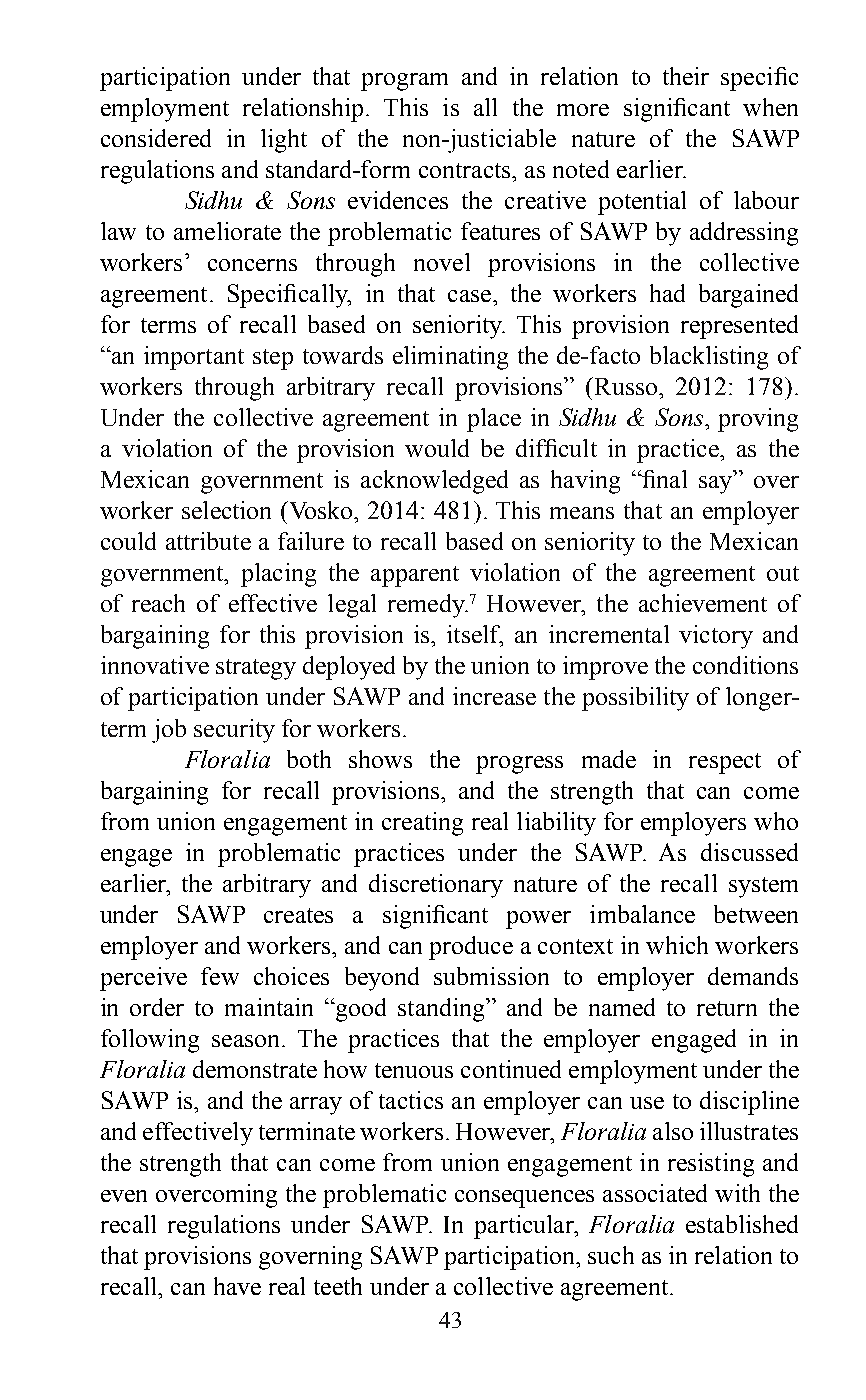  Describe the element at coordinates (717, 484) in the screenshot. I see `say` at that location.
